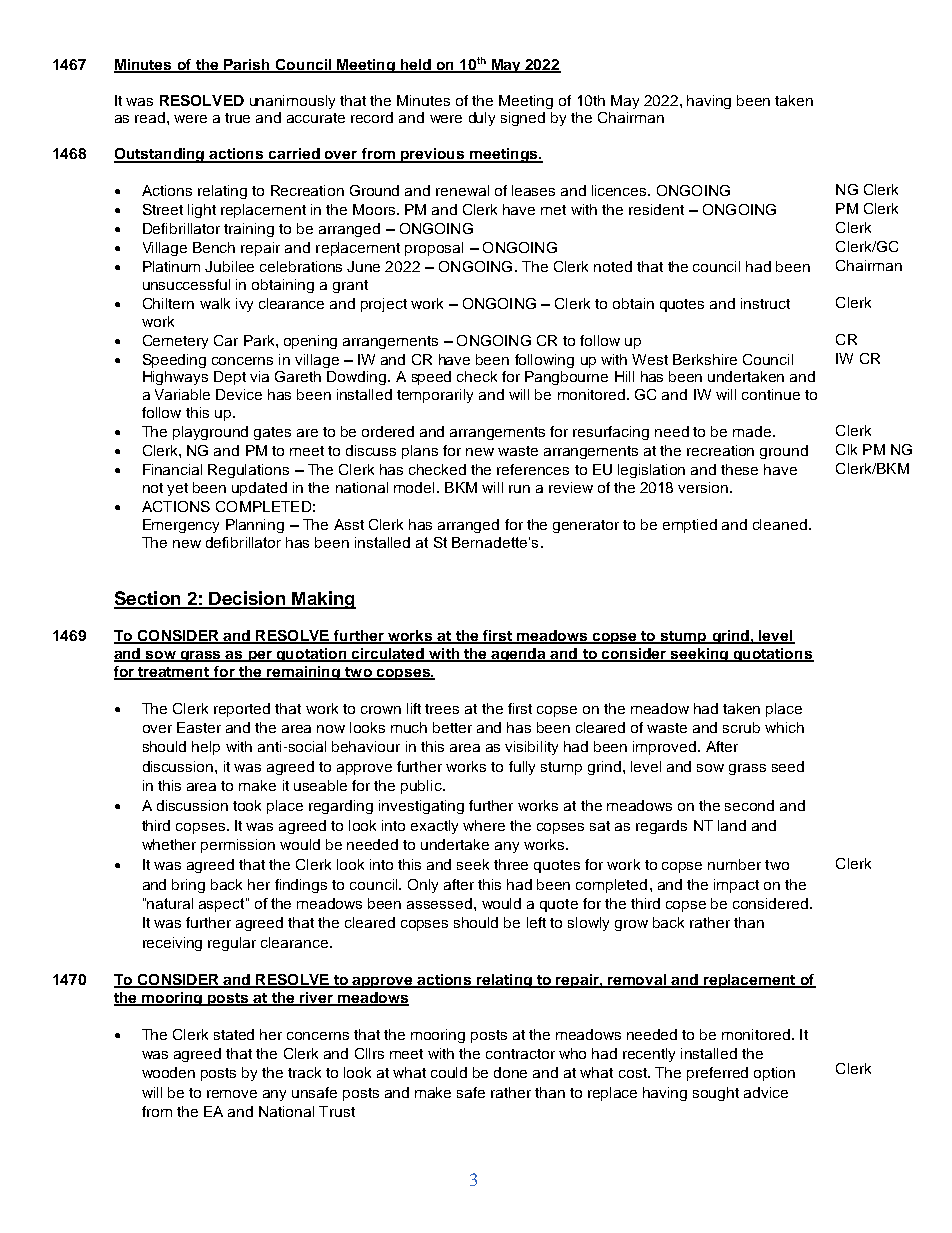  I want to click on done, so click(510, 1072).
